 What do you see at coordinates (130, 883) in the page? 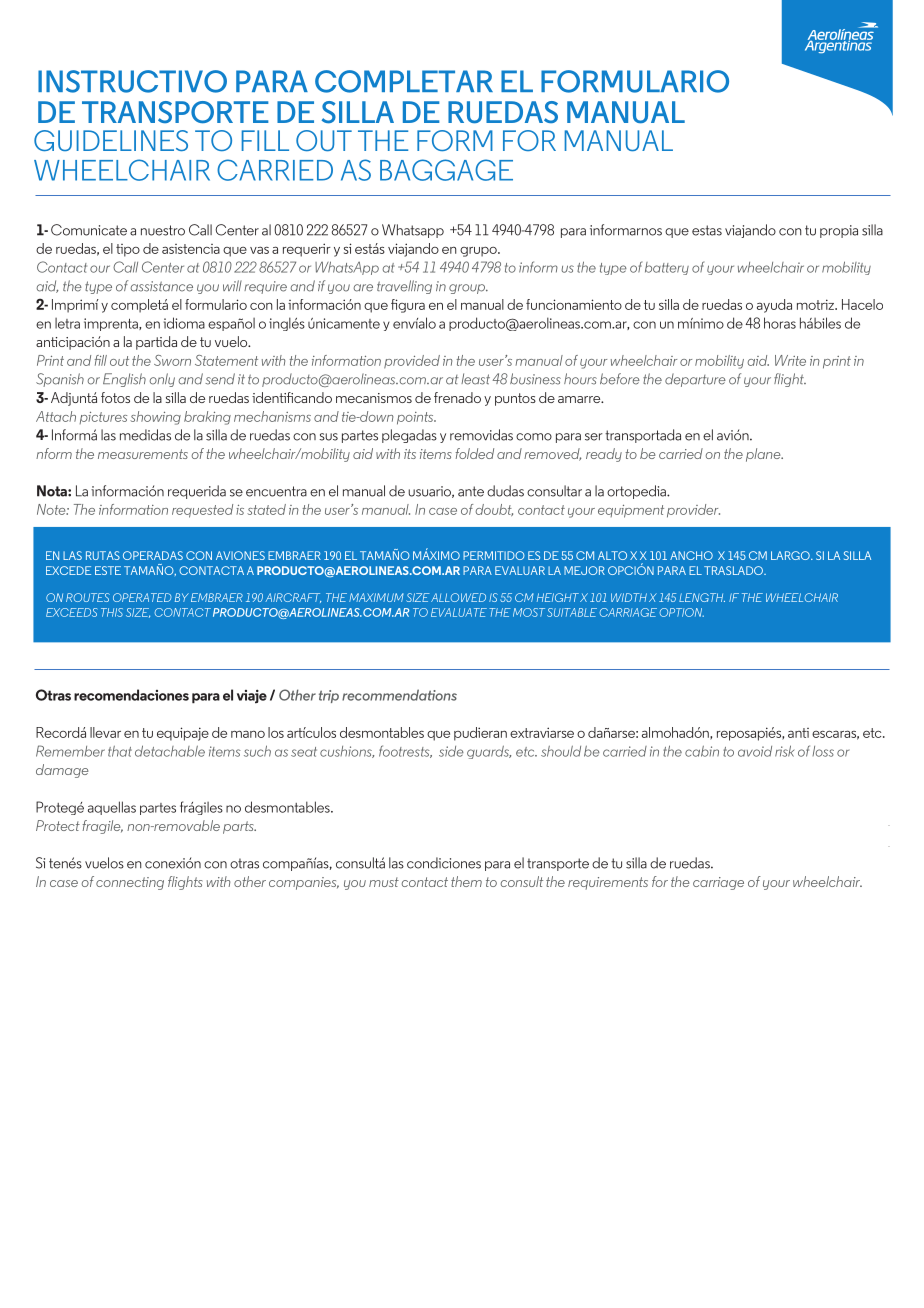
I see `connecting` at bounding box center [130, 883].
